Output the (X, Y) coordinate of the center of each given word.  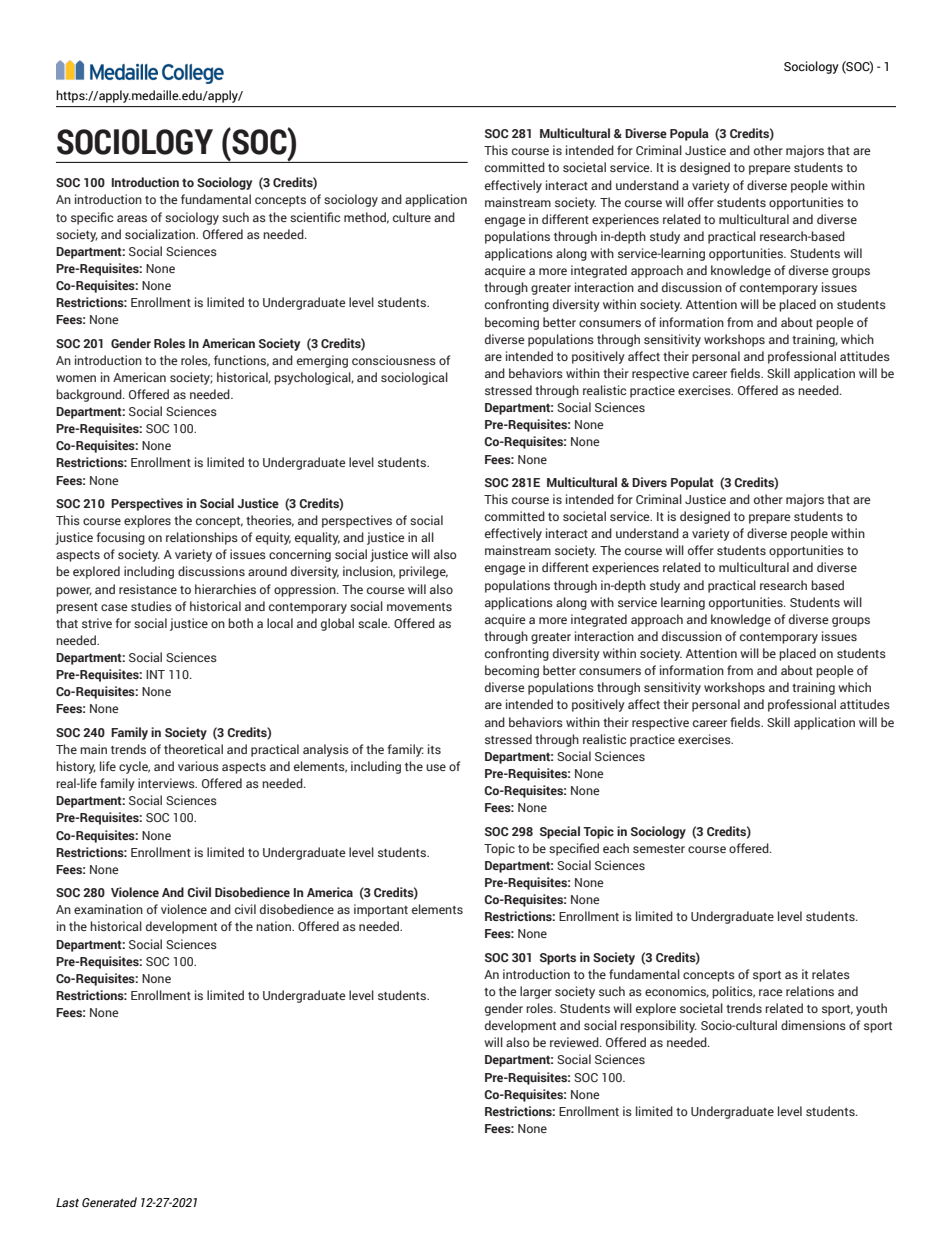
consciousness (394, 360)
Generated (109, 1202)
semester (659, 849)
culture (412, 217)
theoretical (193, 749)
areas (132, 218)
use (436, 767)
